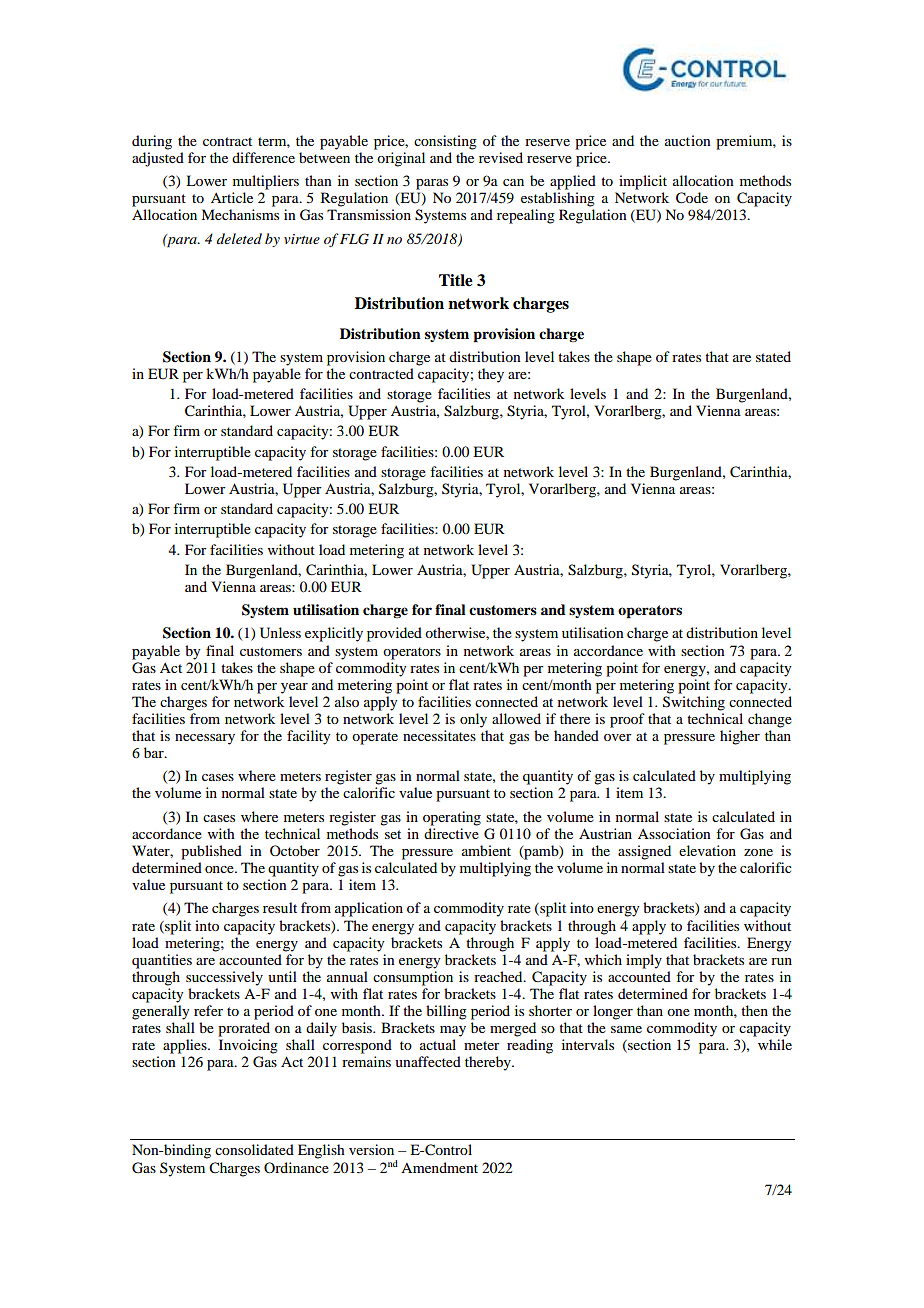 The image size is (924, 1308). What do you see at coordinates (501, 157) in the image?
I see `revised` at bounding box center [501, 157].
